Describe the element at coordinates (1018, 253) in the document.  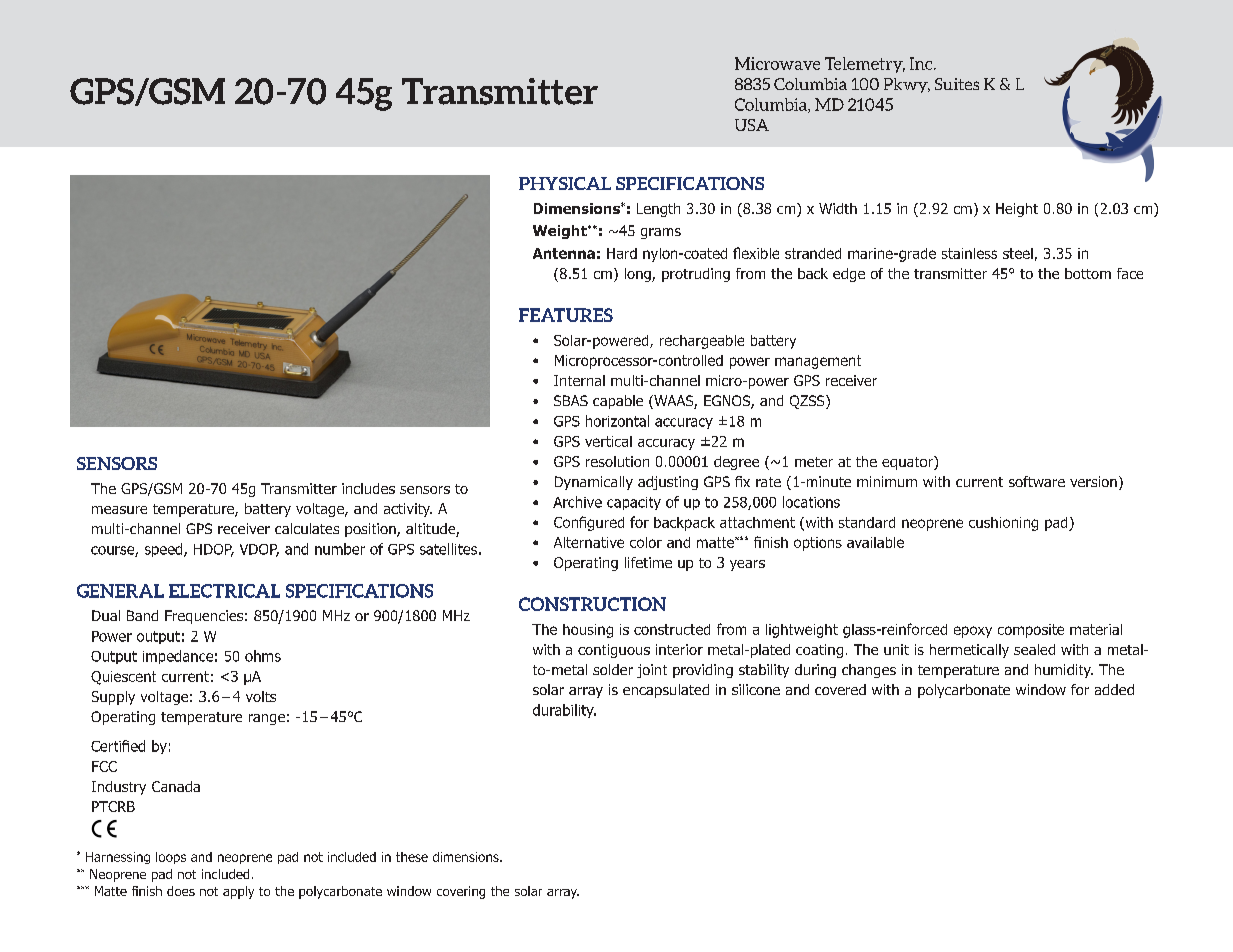
I see `steel` at that location.
